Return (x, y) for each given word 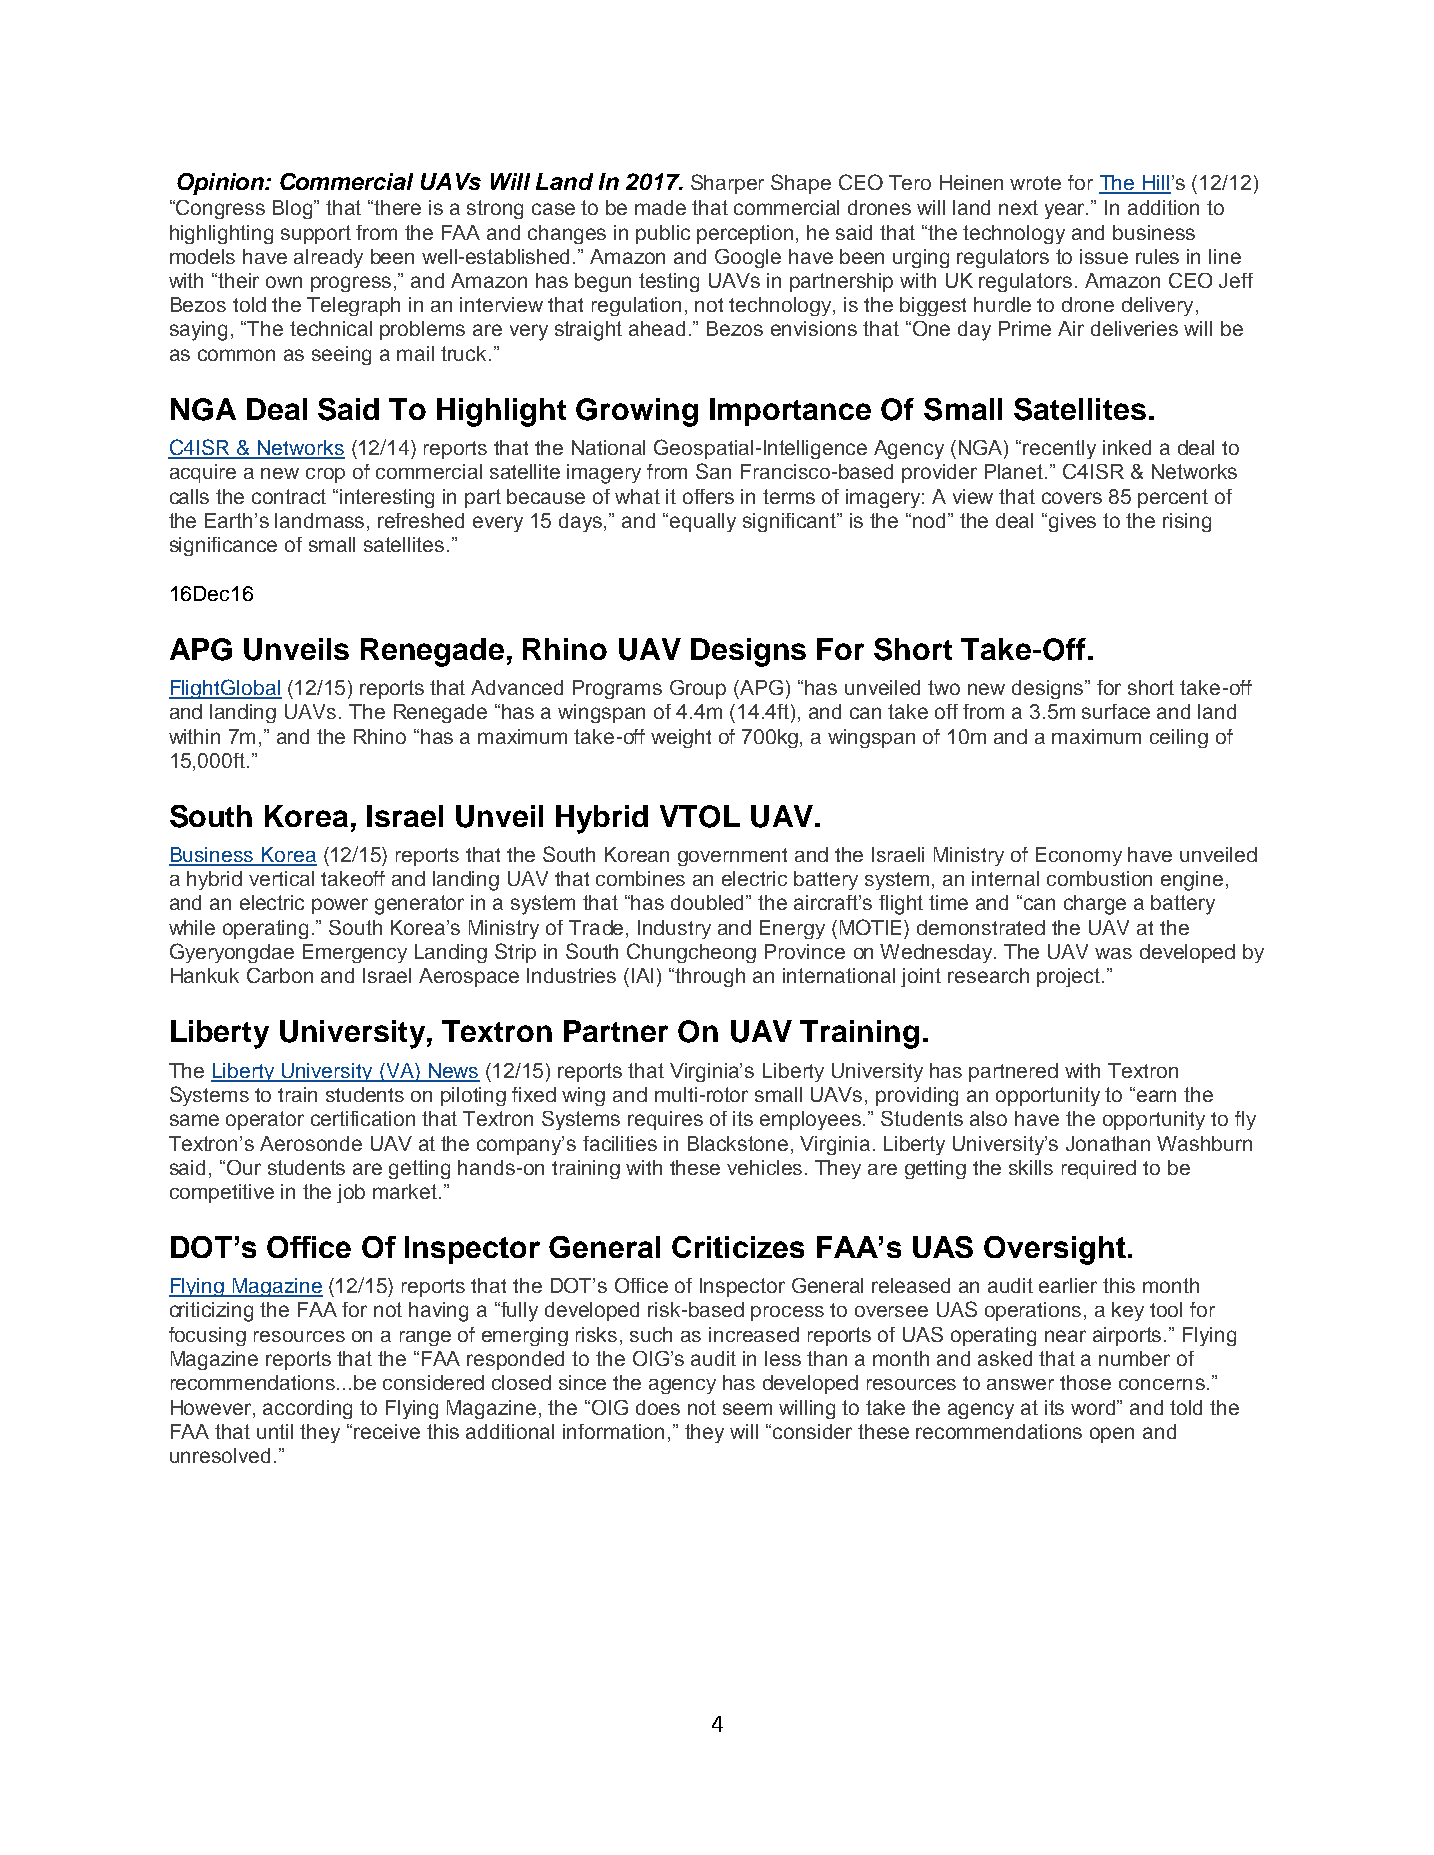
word (1094, 1407)
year (1066, 211)
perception (745, 234)
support (316, 234)
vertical (281, 878)
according (307, 1409)
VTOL (700, 816)
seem (747, 1409)
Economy (1079, 856)
